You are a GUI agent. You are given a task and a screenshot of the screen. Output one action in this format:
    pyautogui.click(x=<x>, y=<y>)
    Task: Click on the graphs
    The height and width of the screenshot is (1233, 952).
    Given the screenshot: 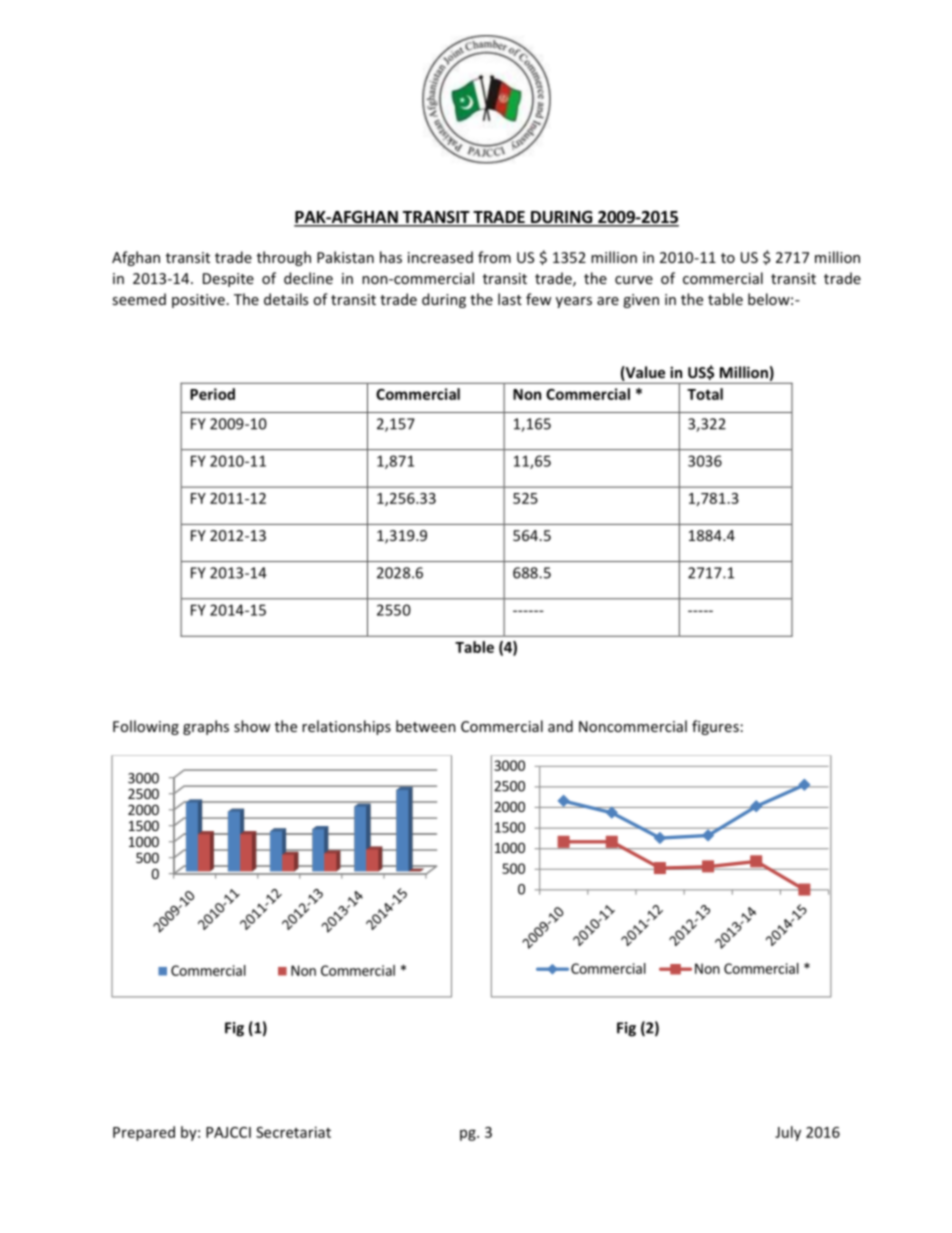 What is the action you would take?
    pyautogui.click(x=206, y=727)
